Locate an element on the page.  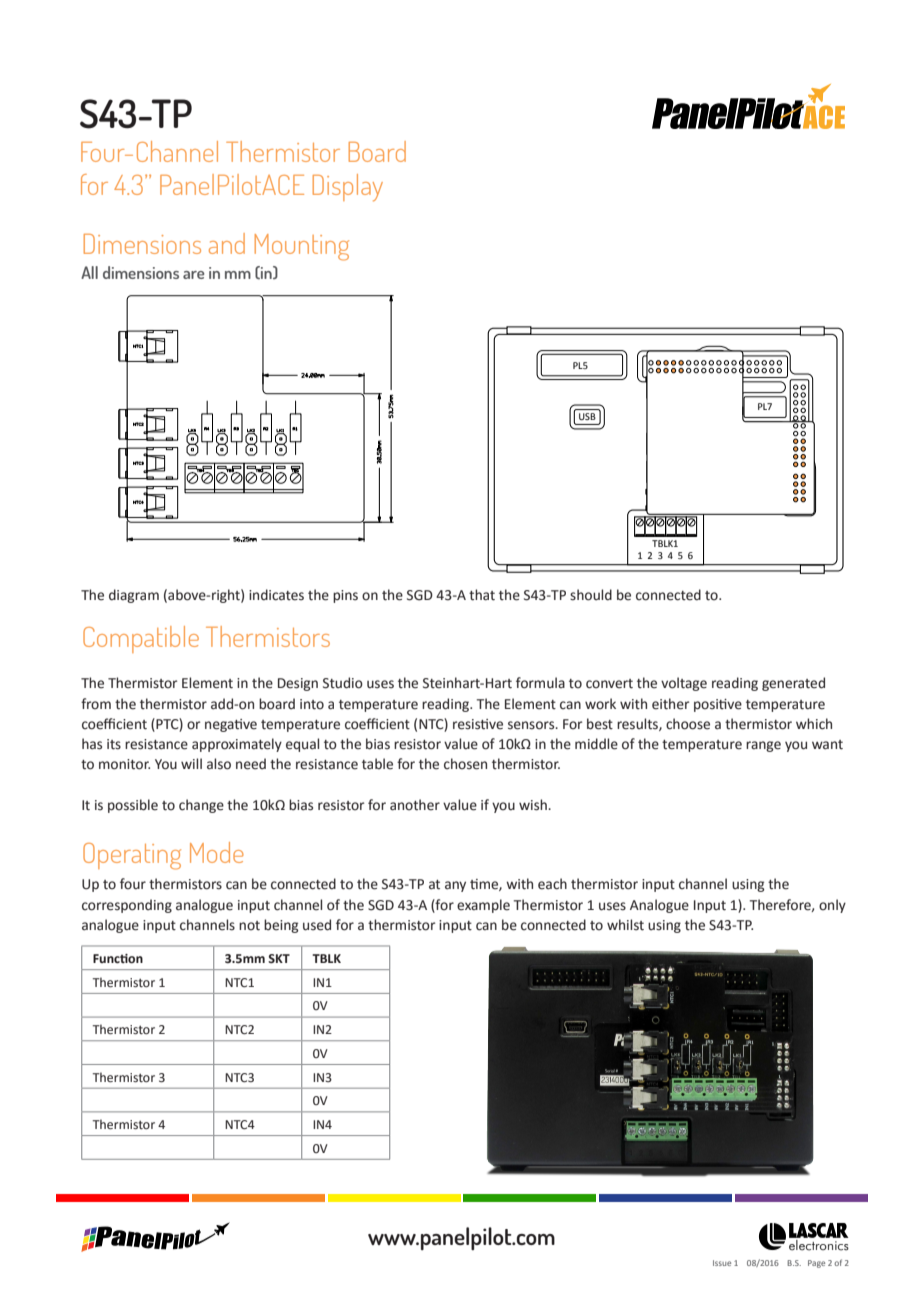
Mounting is located at coordinates (302, 247).
